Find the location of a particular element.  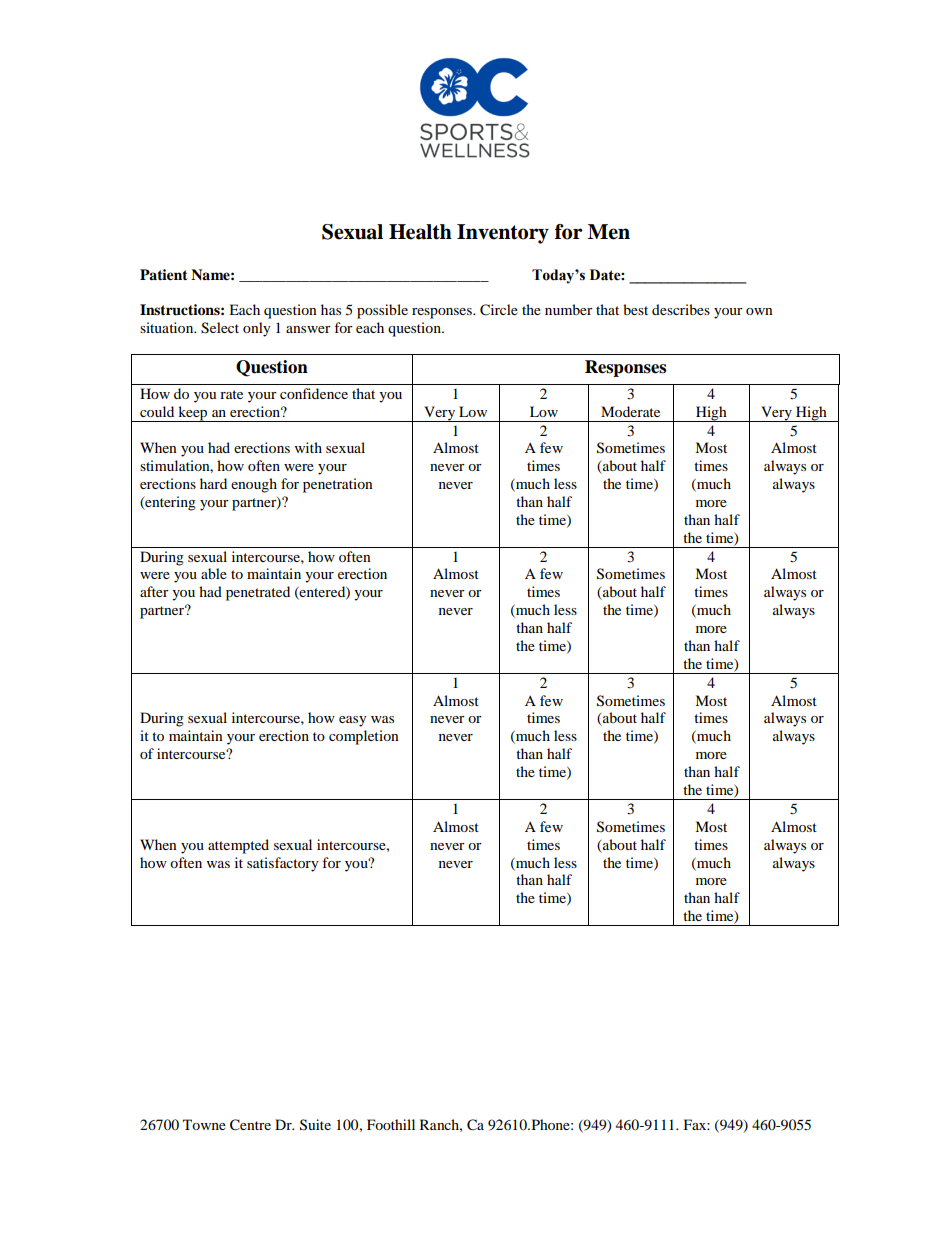

Patient is located at coordinates (164, 275).
